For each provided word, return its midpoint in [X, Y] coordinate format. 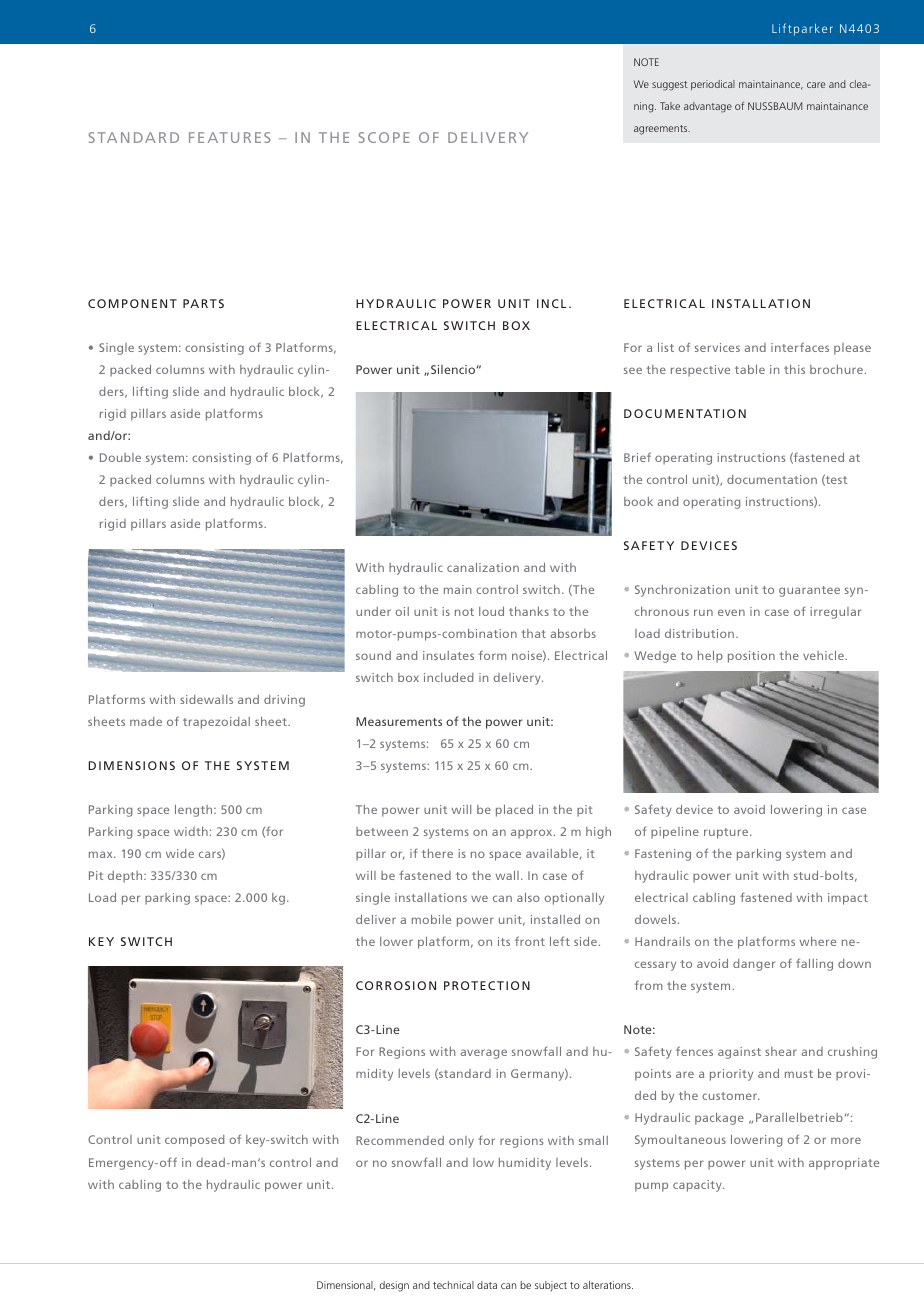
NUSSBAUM [775, 106]
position [751, 657]
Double [120, 457]
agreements [662, 130]
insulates [448, 655]
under [373, 611]
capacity [698, 1186]
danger [754, 965]
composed [194, 1141]
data [487, 1285]
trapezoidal [216, 723]
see [633, 370]
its [504, 941]
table [750, 369]
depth [126, 877]
